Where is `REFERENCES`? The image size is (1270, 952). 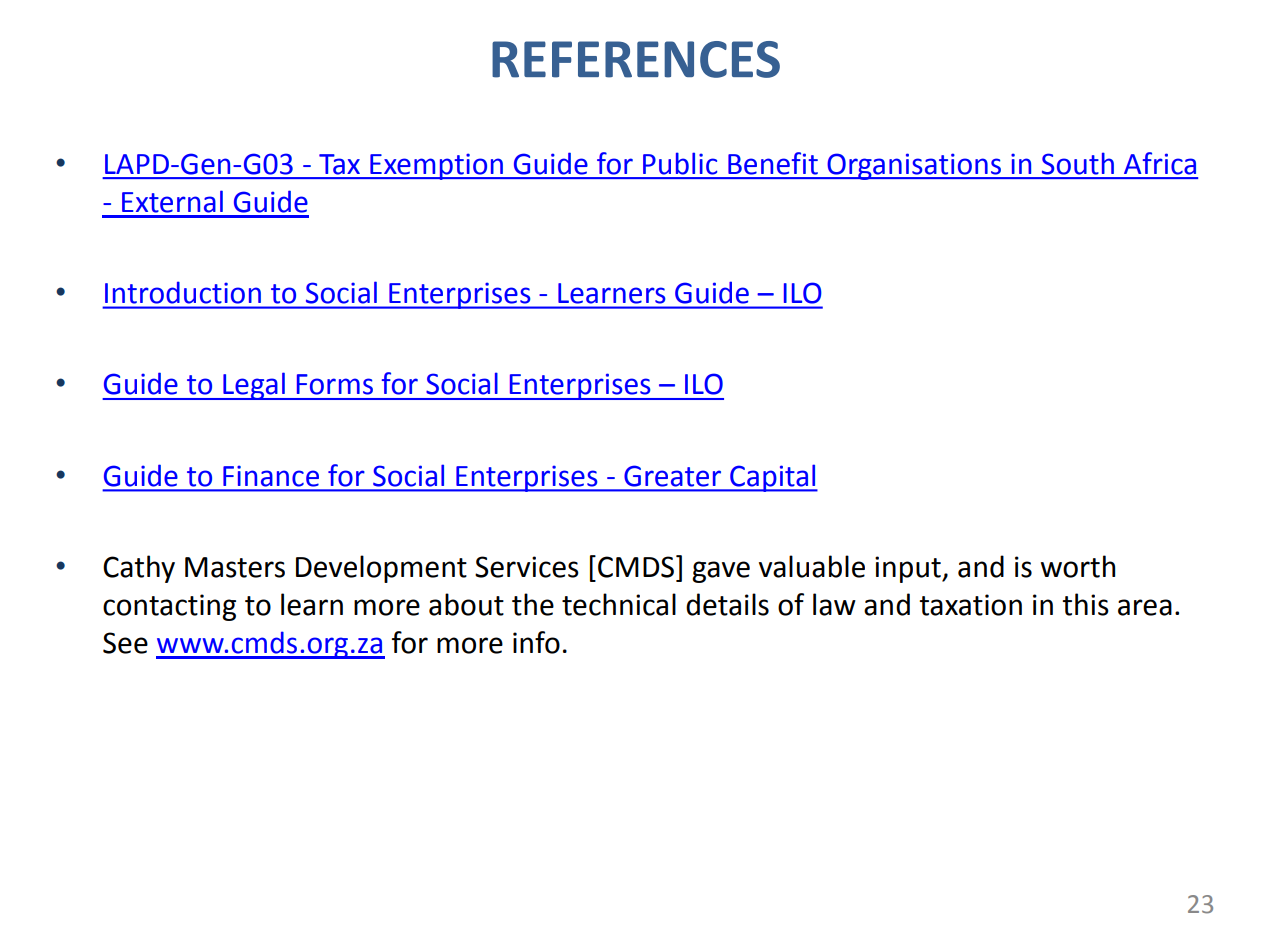 REFERENCES is located at coordinates (636, 59).
